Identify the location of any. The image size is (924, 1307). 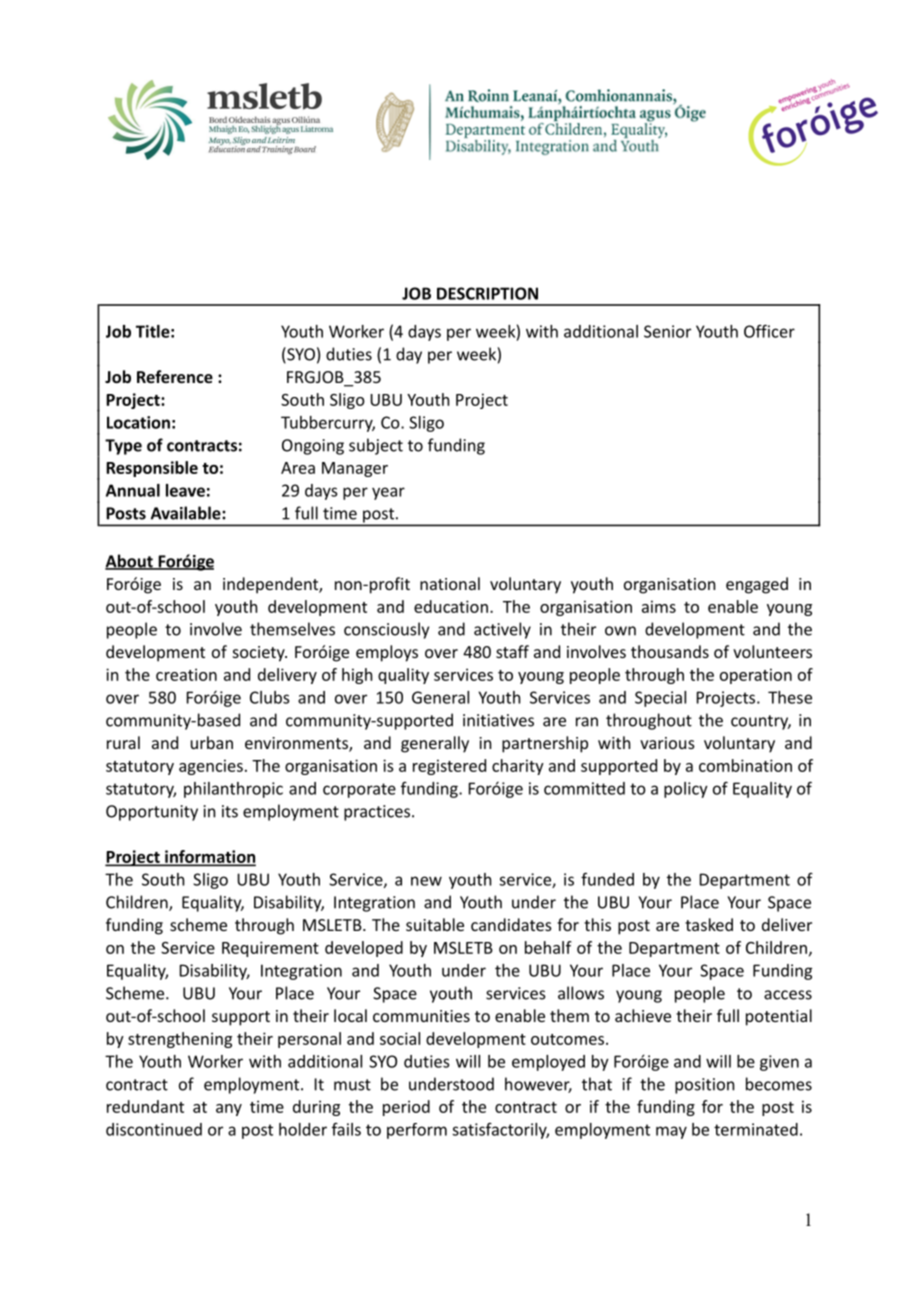
(229, 1110).
